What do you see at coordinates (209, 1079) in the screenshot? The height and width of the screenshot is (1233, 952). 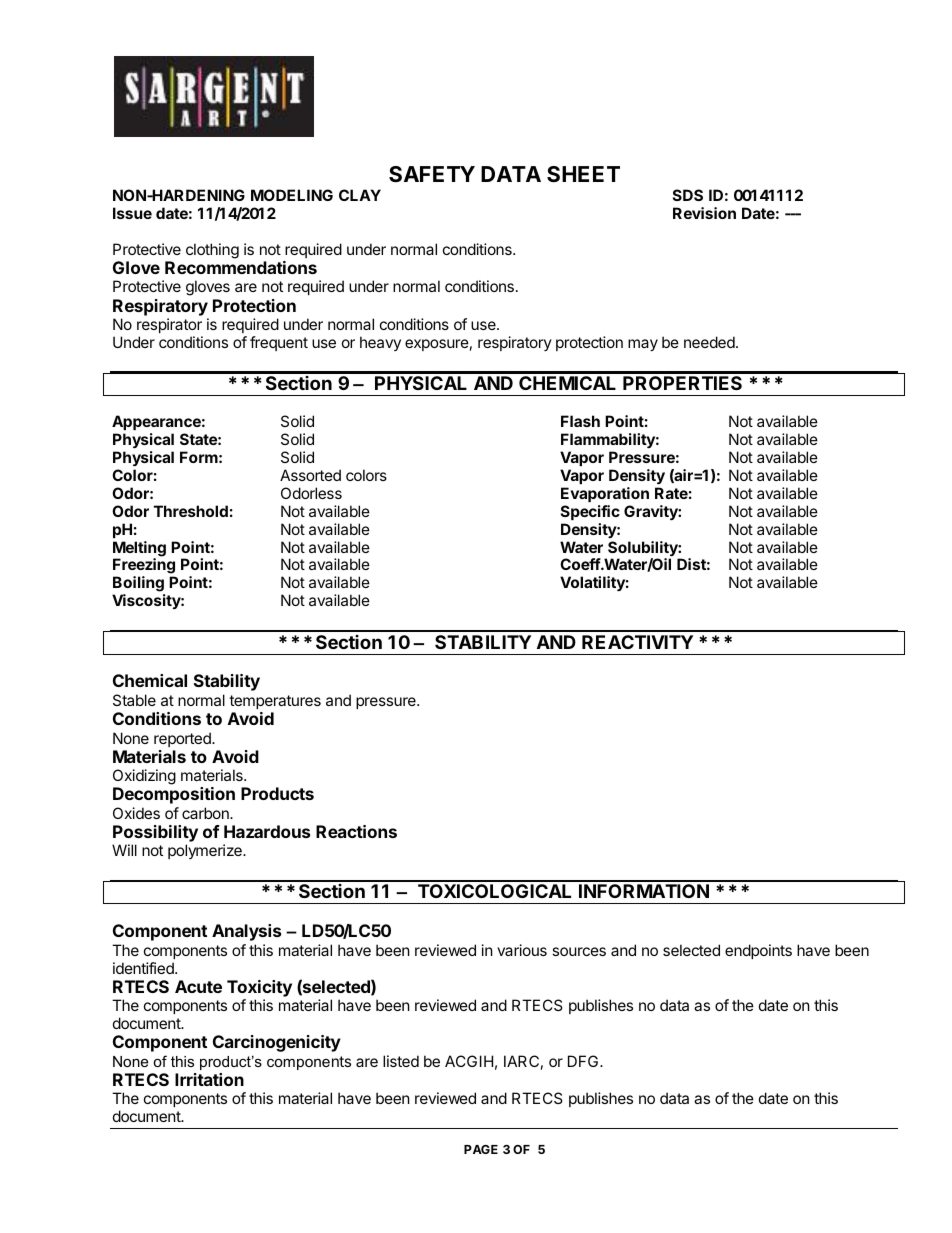 I see `Irritation` at bounding box center [209, 1079].
